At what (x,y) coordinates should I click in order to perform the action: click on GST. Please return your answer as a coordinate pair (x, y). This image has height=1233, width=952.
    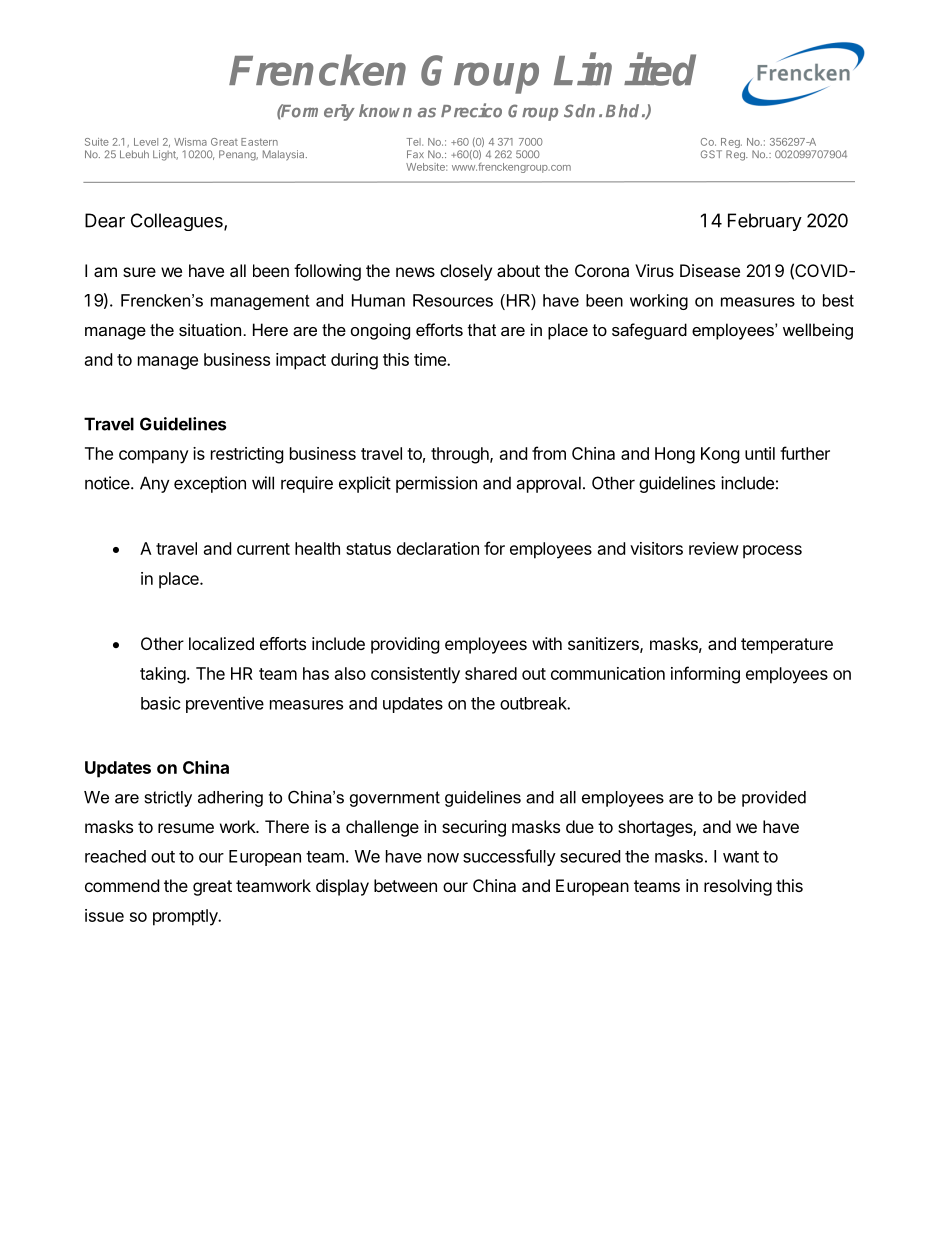
    Looking at the image, I should click on (711, 154).
